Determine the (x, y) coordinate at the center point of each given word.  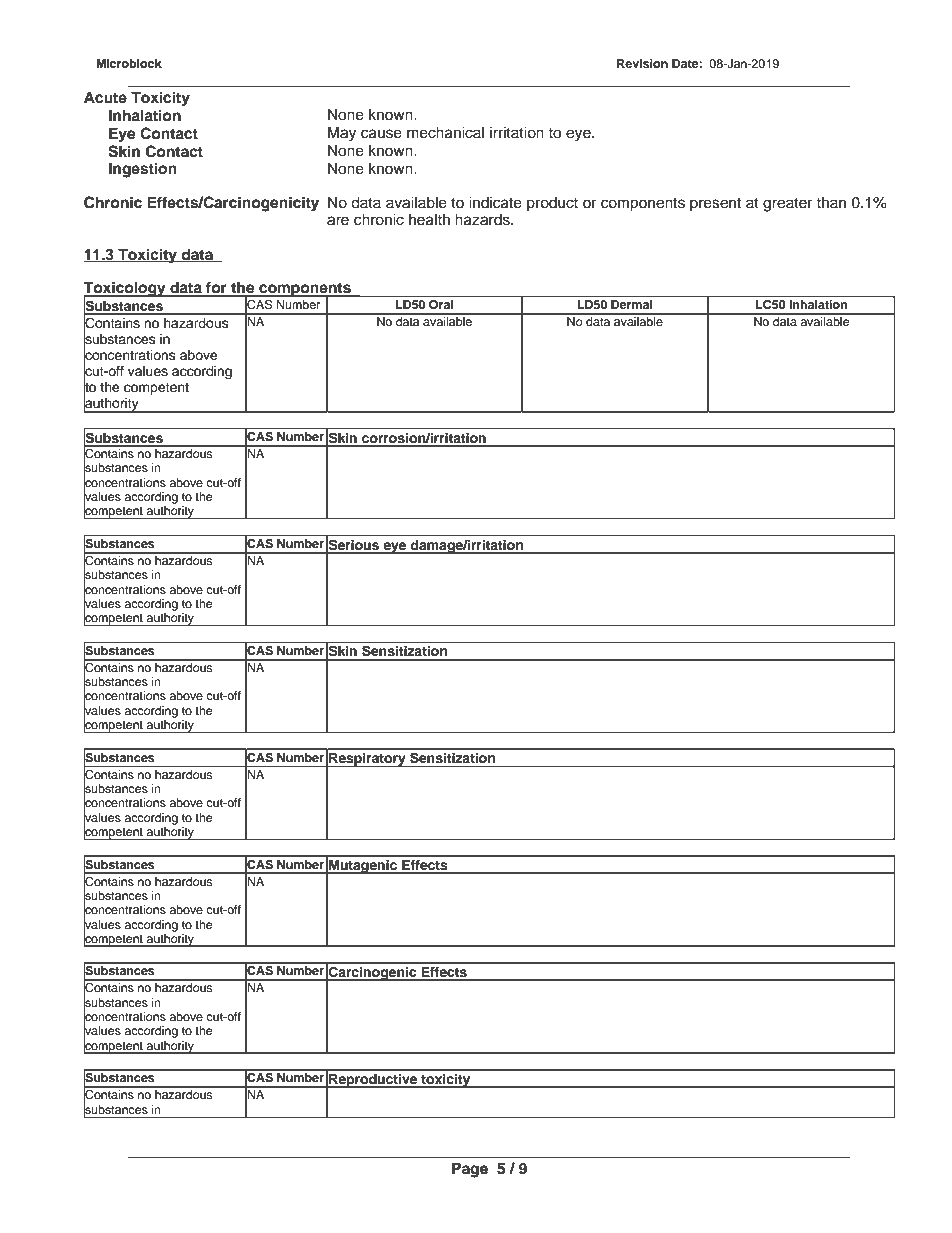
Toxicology (125, 290)
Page (470, 1170)
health (429, 220)
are (338, 221)
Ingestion (143, 170)
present (715, 205)
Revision (642, 63)
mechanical (445, 133)
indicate (495, 203)
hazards (483, 220)
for (216, 289)
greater (787, 205)
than (831, 202)
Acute (105, 97)
